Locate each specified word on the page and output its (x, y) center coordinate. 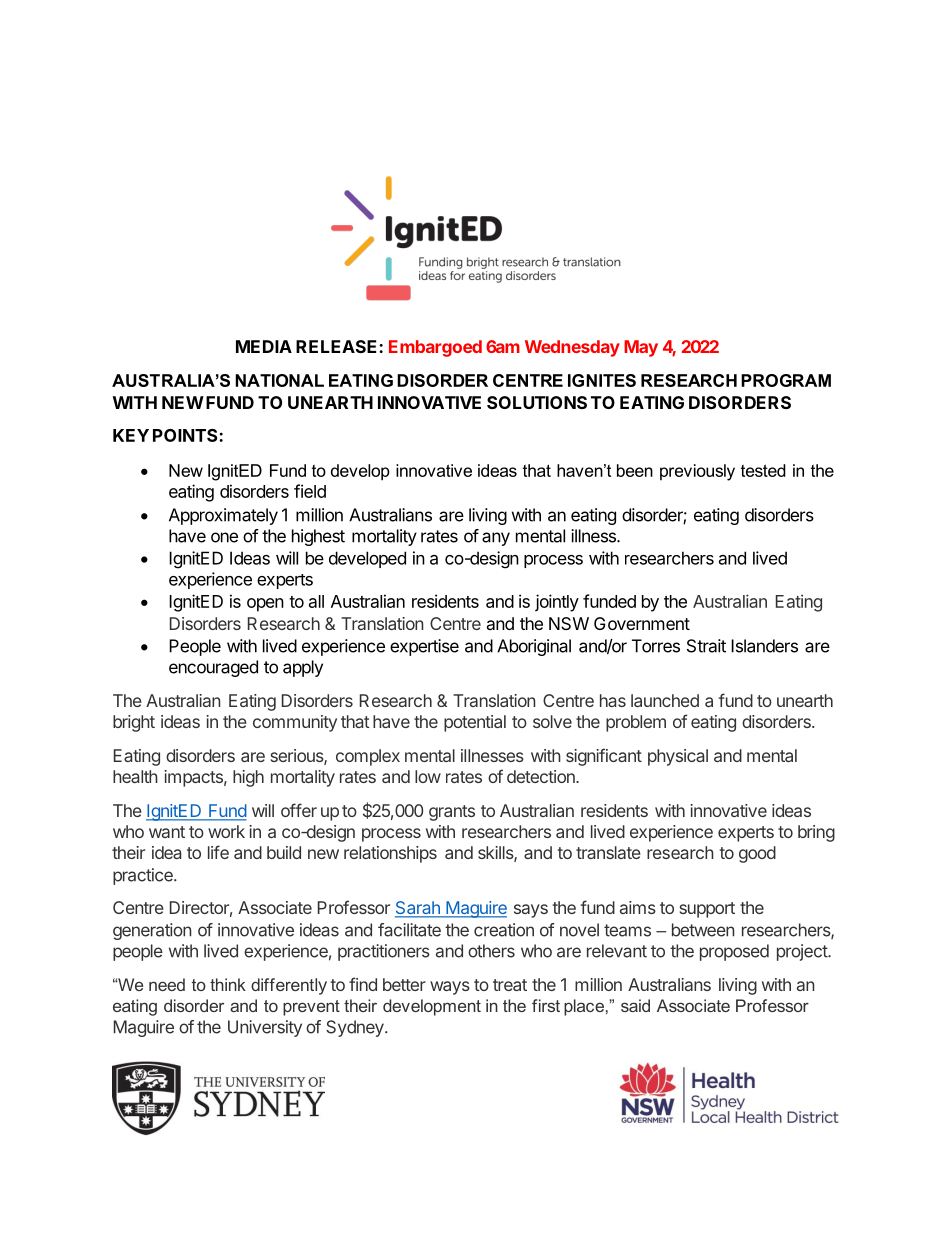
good (757, 854)
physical (678, 757)
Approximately (223, 516)
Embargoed (435, 348)
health (135, 776)
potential (475, 723)
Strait (706, 646)
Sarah (418, 909)
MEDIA (264, 346)
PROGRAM (786, 380)
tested (763, 470)
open (265, 605)
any (496, 539)
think (228, 984)
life (218, 852)
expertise (424, 647)
